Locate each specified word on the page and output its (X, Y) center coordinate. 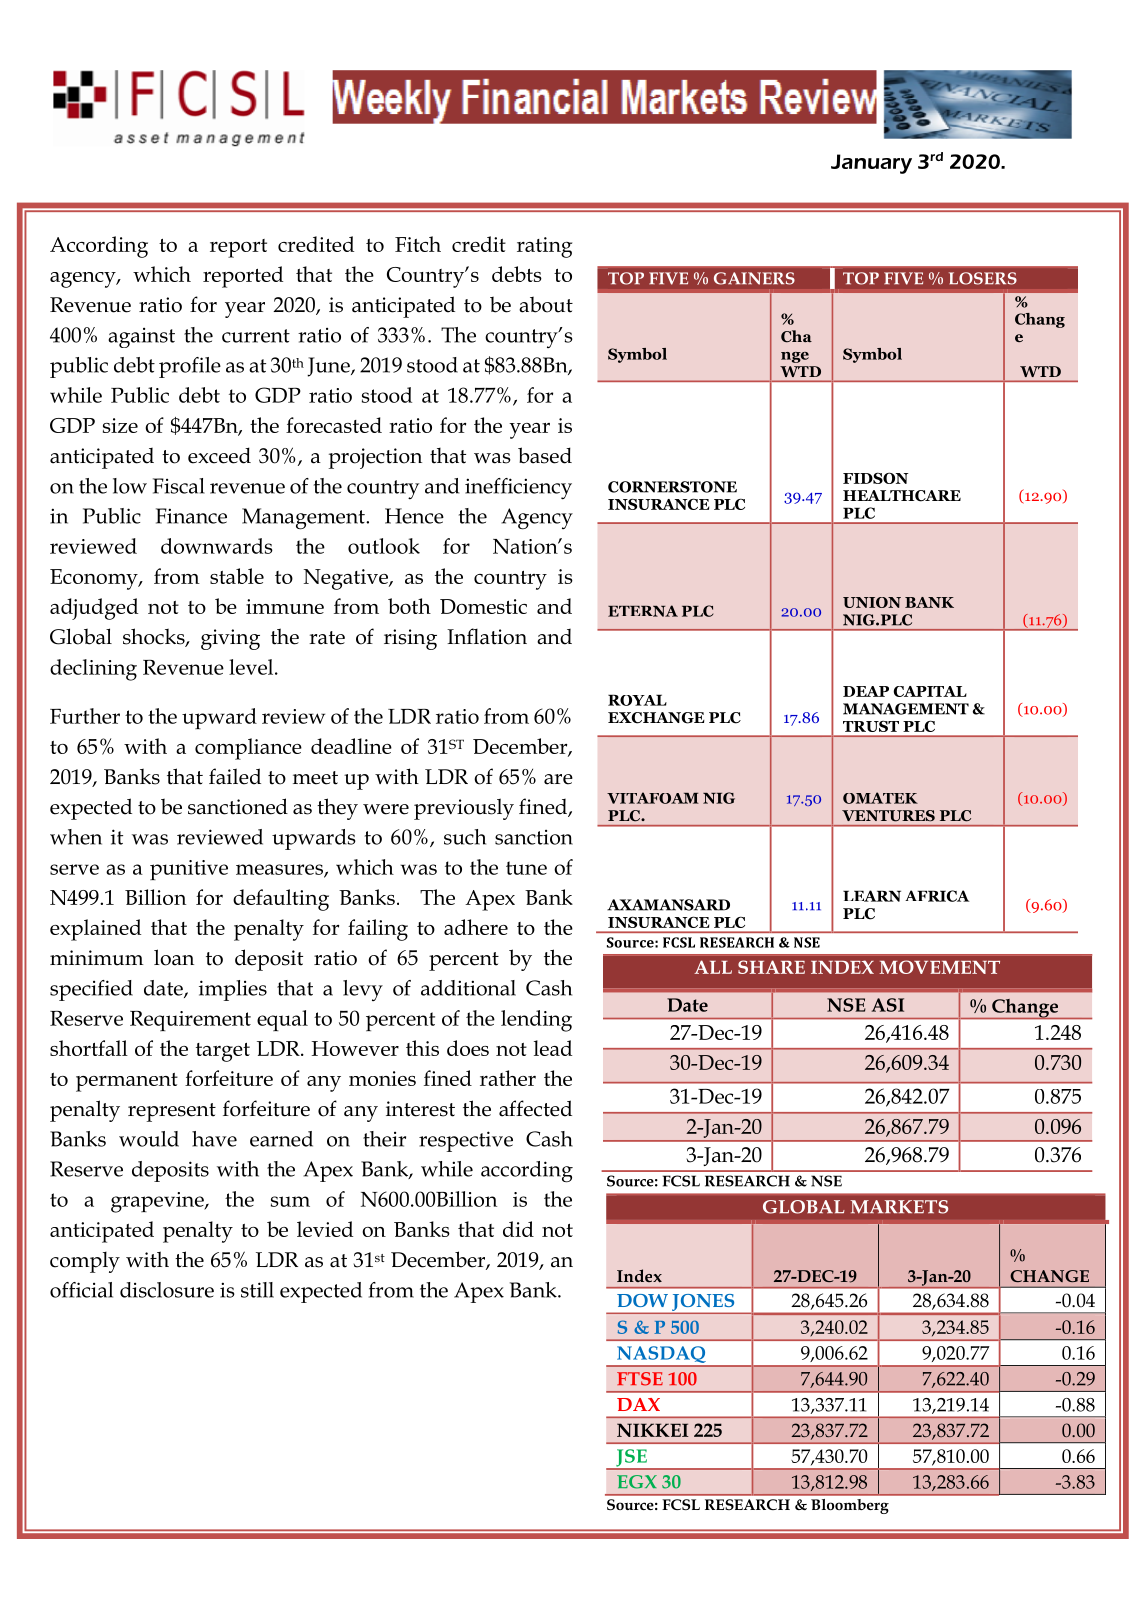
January (871, 164)
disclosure (167, 1290)
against (141, 338)
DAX (638, 1404)
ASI (887, 1005)
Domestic (483, 606)
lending (536, 1021)
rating (544, 247)
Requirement (190, 1021)
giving (230, 639)
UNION (872, 602)
